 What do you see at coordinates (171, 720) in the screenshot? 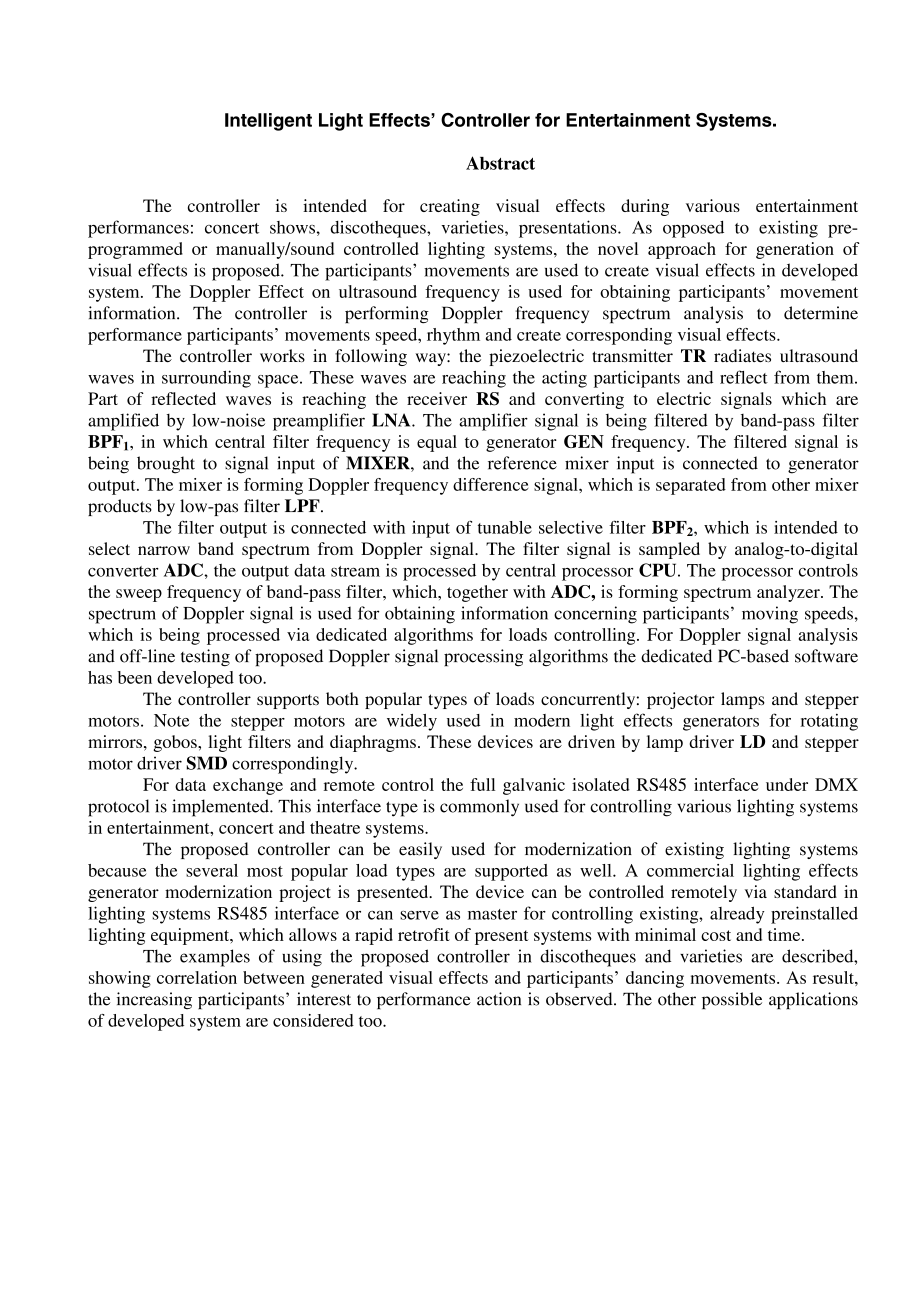
I see `Note` at bounding box center [171, 720].
